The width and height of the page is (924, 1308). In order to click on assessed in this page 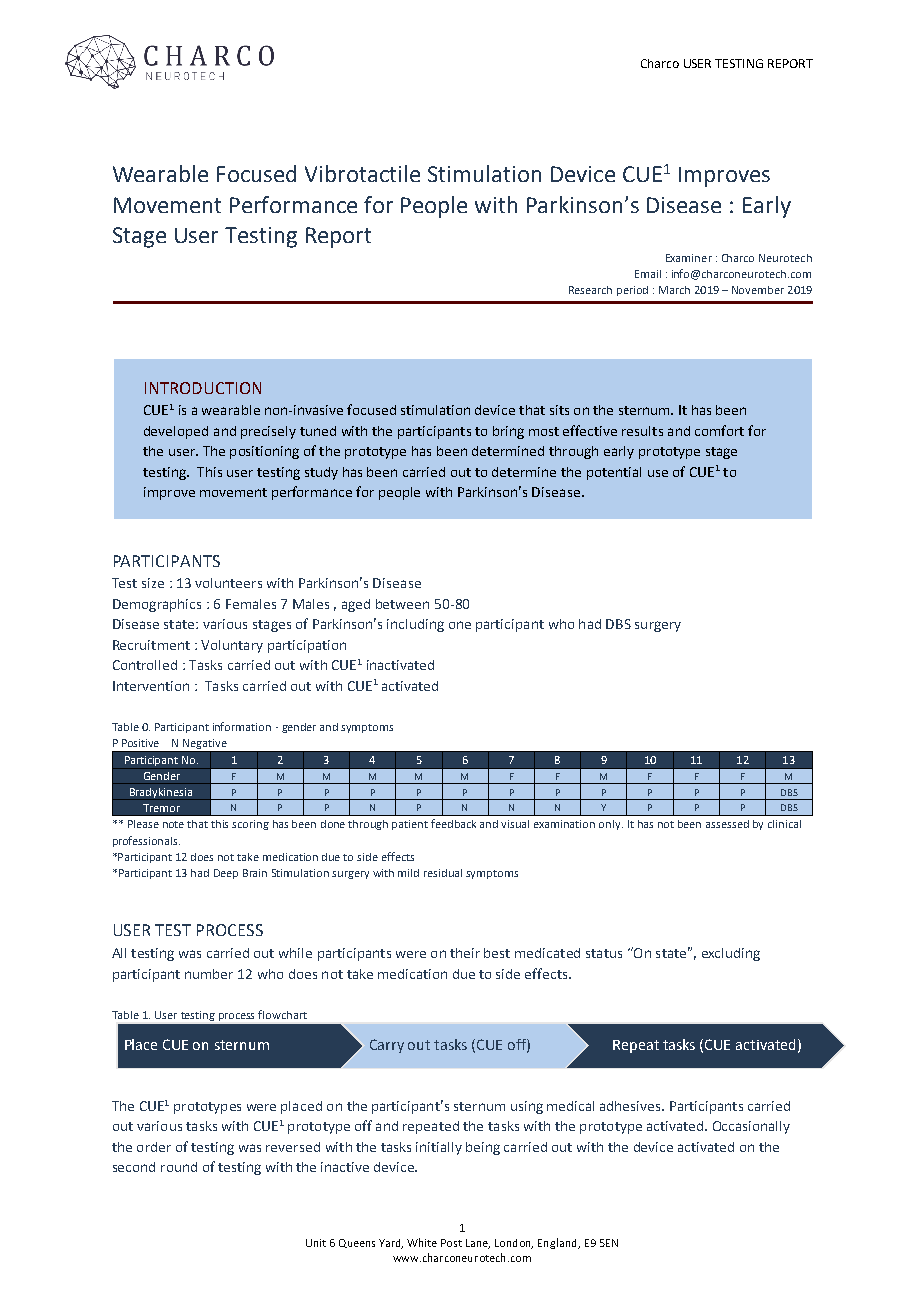, I will do `click(727, 824)`.
